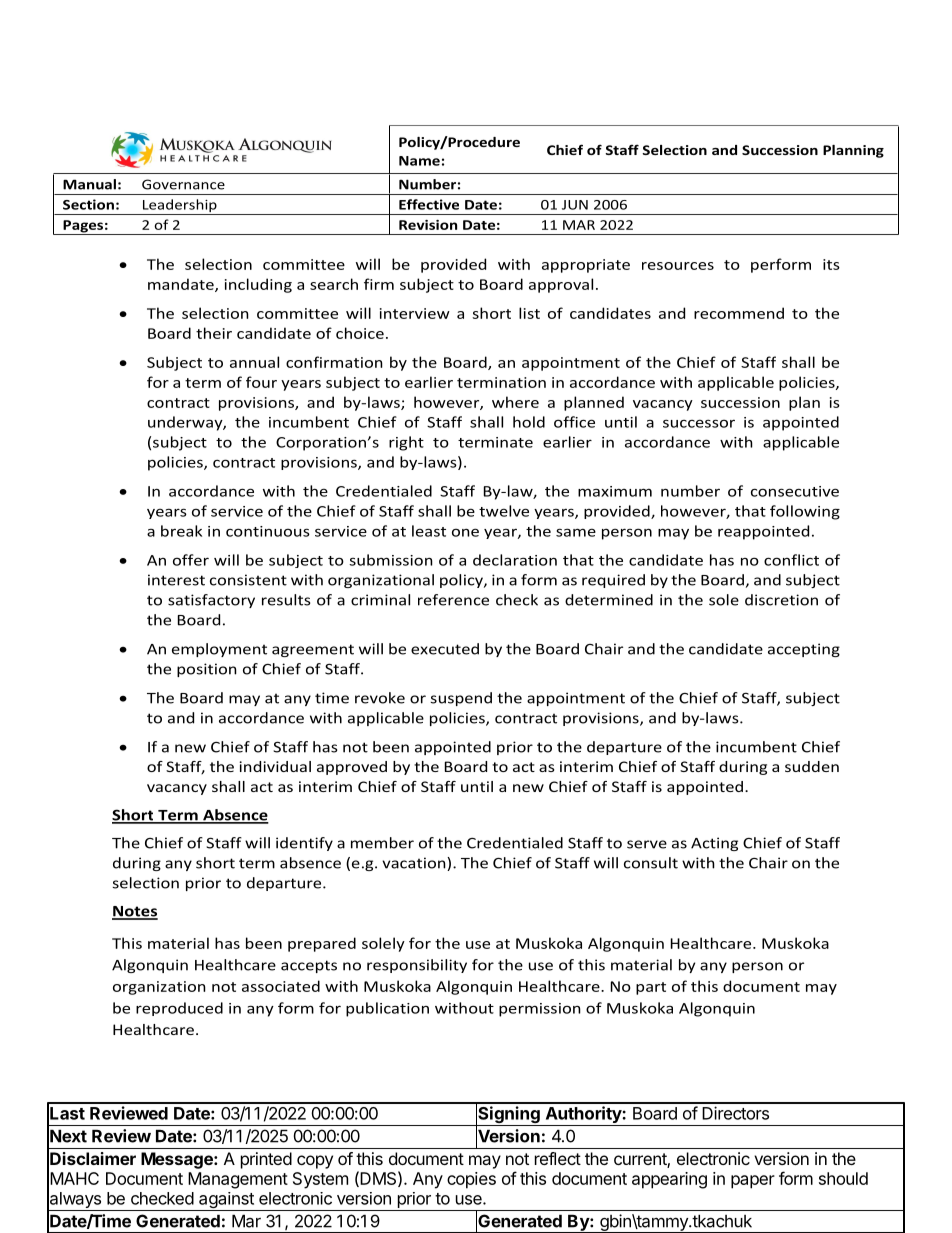 The height and width of the page is (1233, 952). Describe the element at coordinates (135, 912) in the page. I see `Notes` at that location.
